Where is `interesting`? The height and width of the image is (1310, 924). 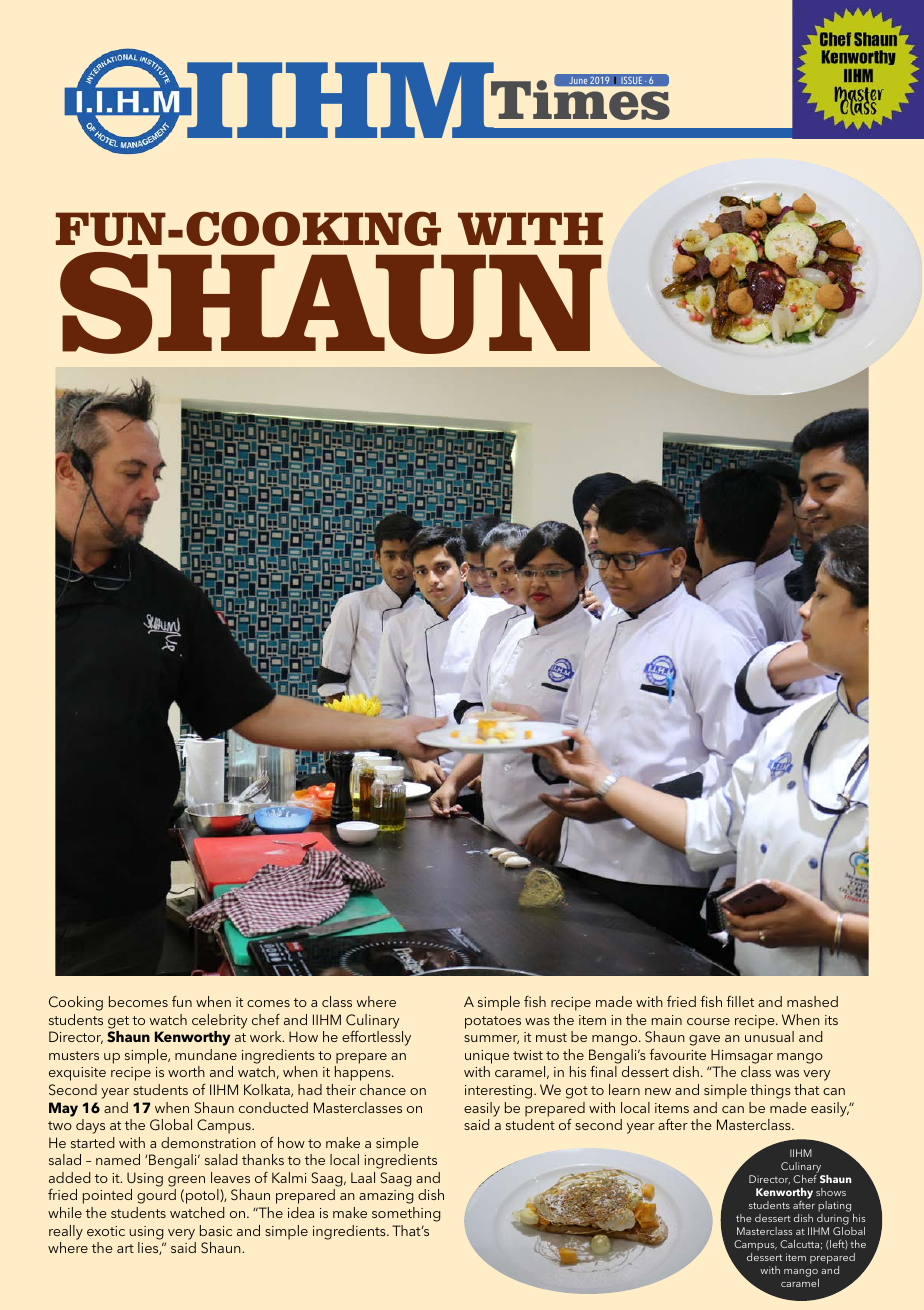 interesting is located at coordinates (500, 1092).
